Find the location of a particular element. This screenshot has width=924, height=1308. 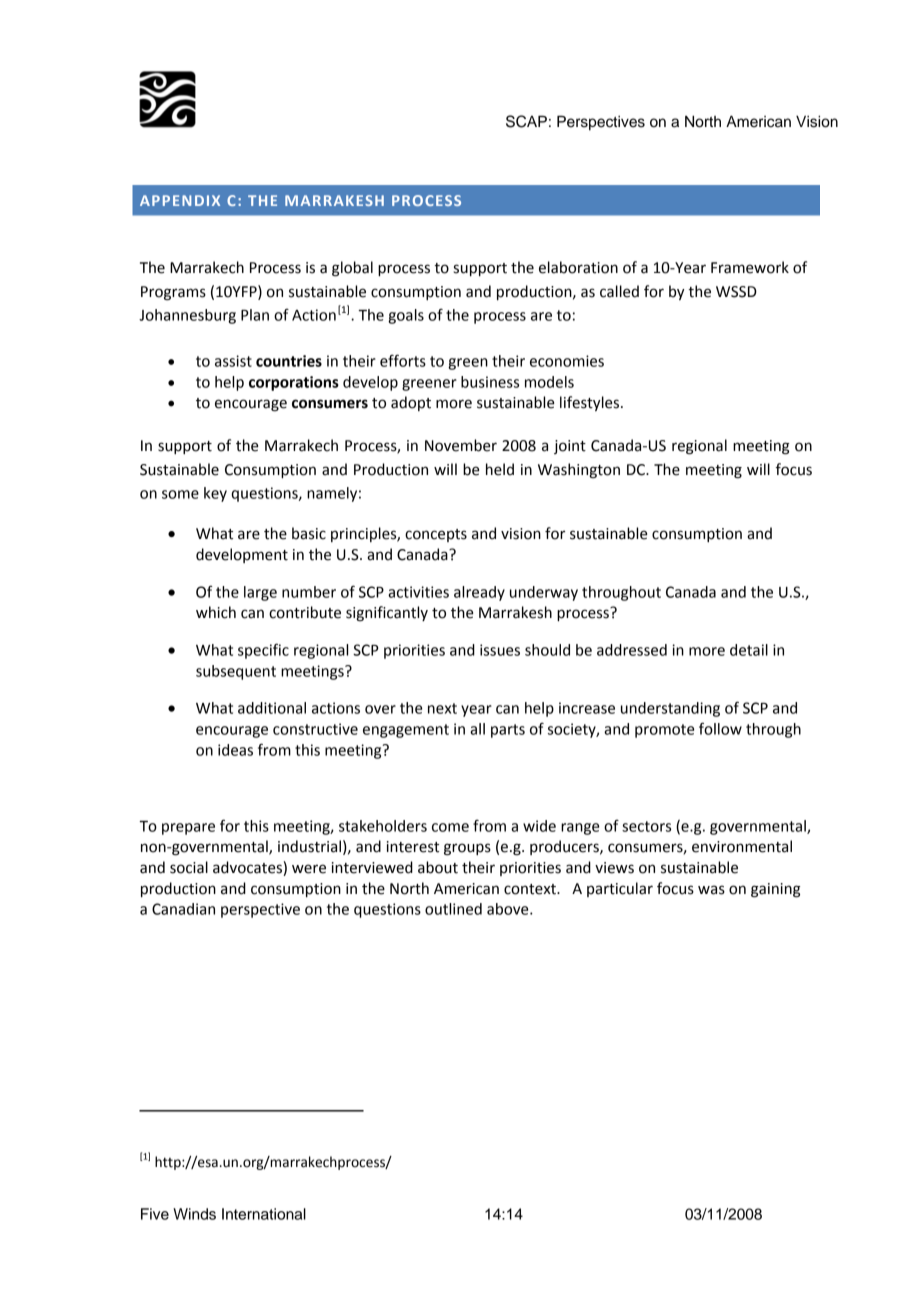

International is located at coordinates (264, 1214).
